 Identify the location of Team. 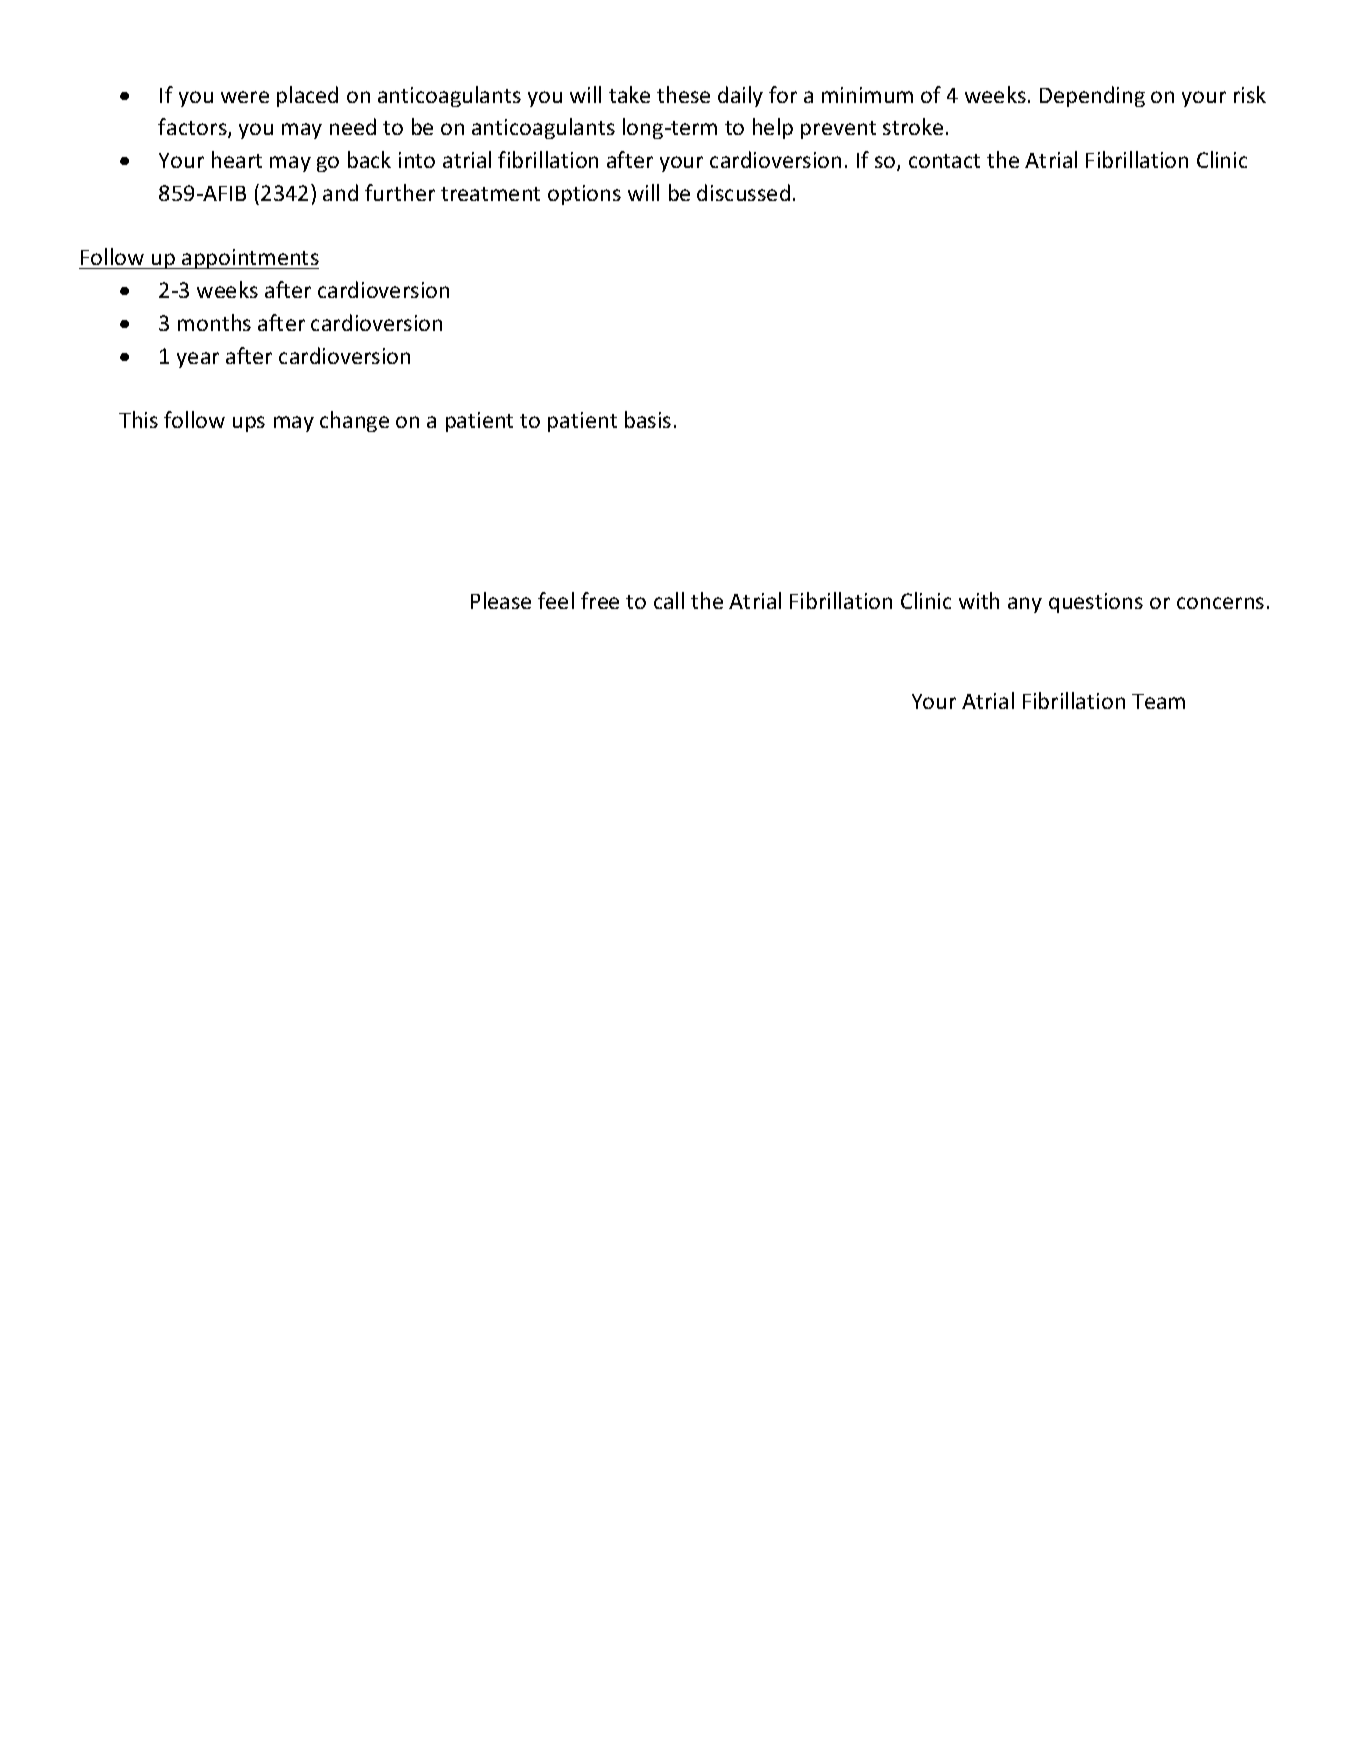
(1158, 701).
